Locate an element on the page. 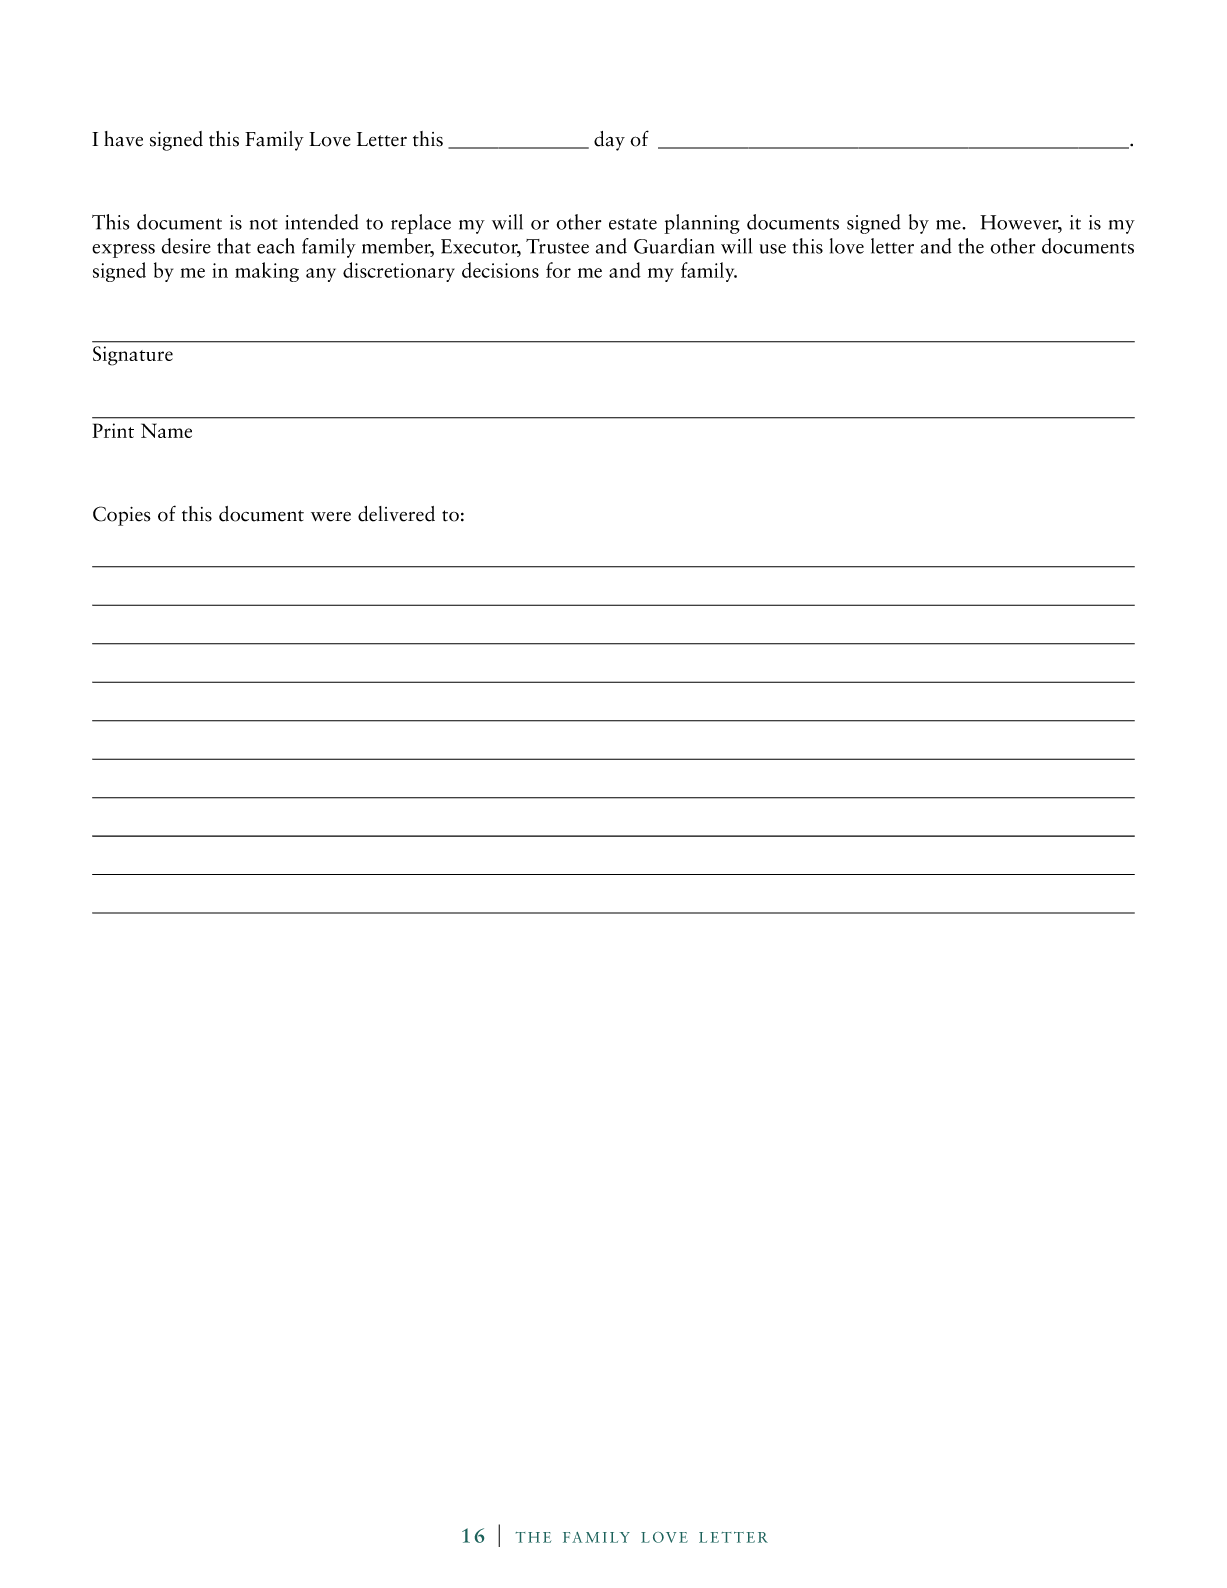 The height and width of the image is (1588, 1227). delivered is located at coordinates (396, 514).
